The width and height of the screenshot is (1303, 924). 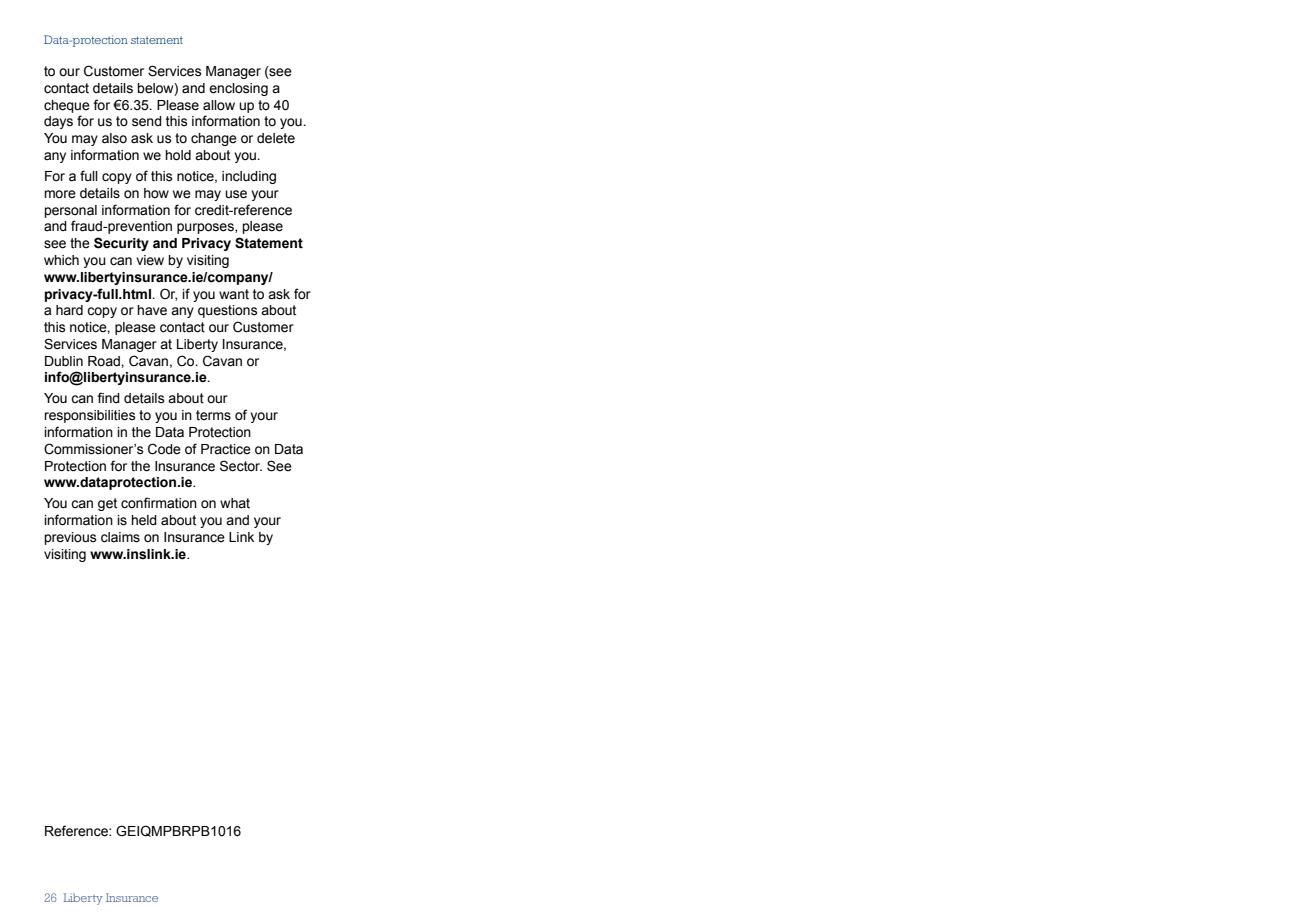 I want to click on send, so click(x=147, y=121).
